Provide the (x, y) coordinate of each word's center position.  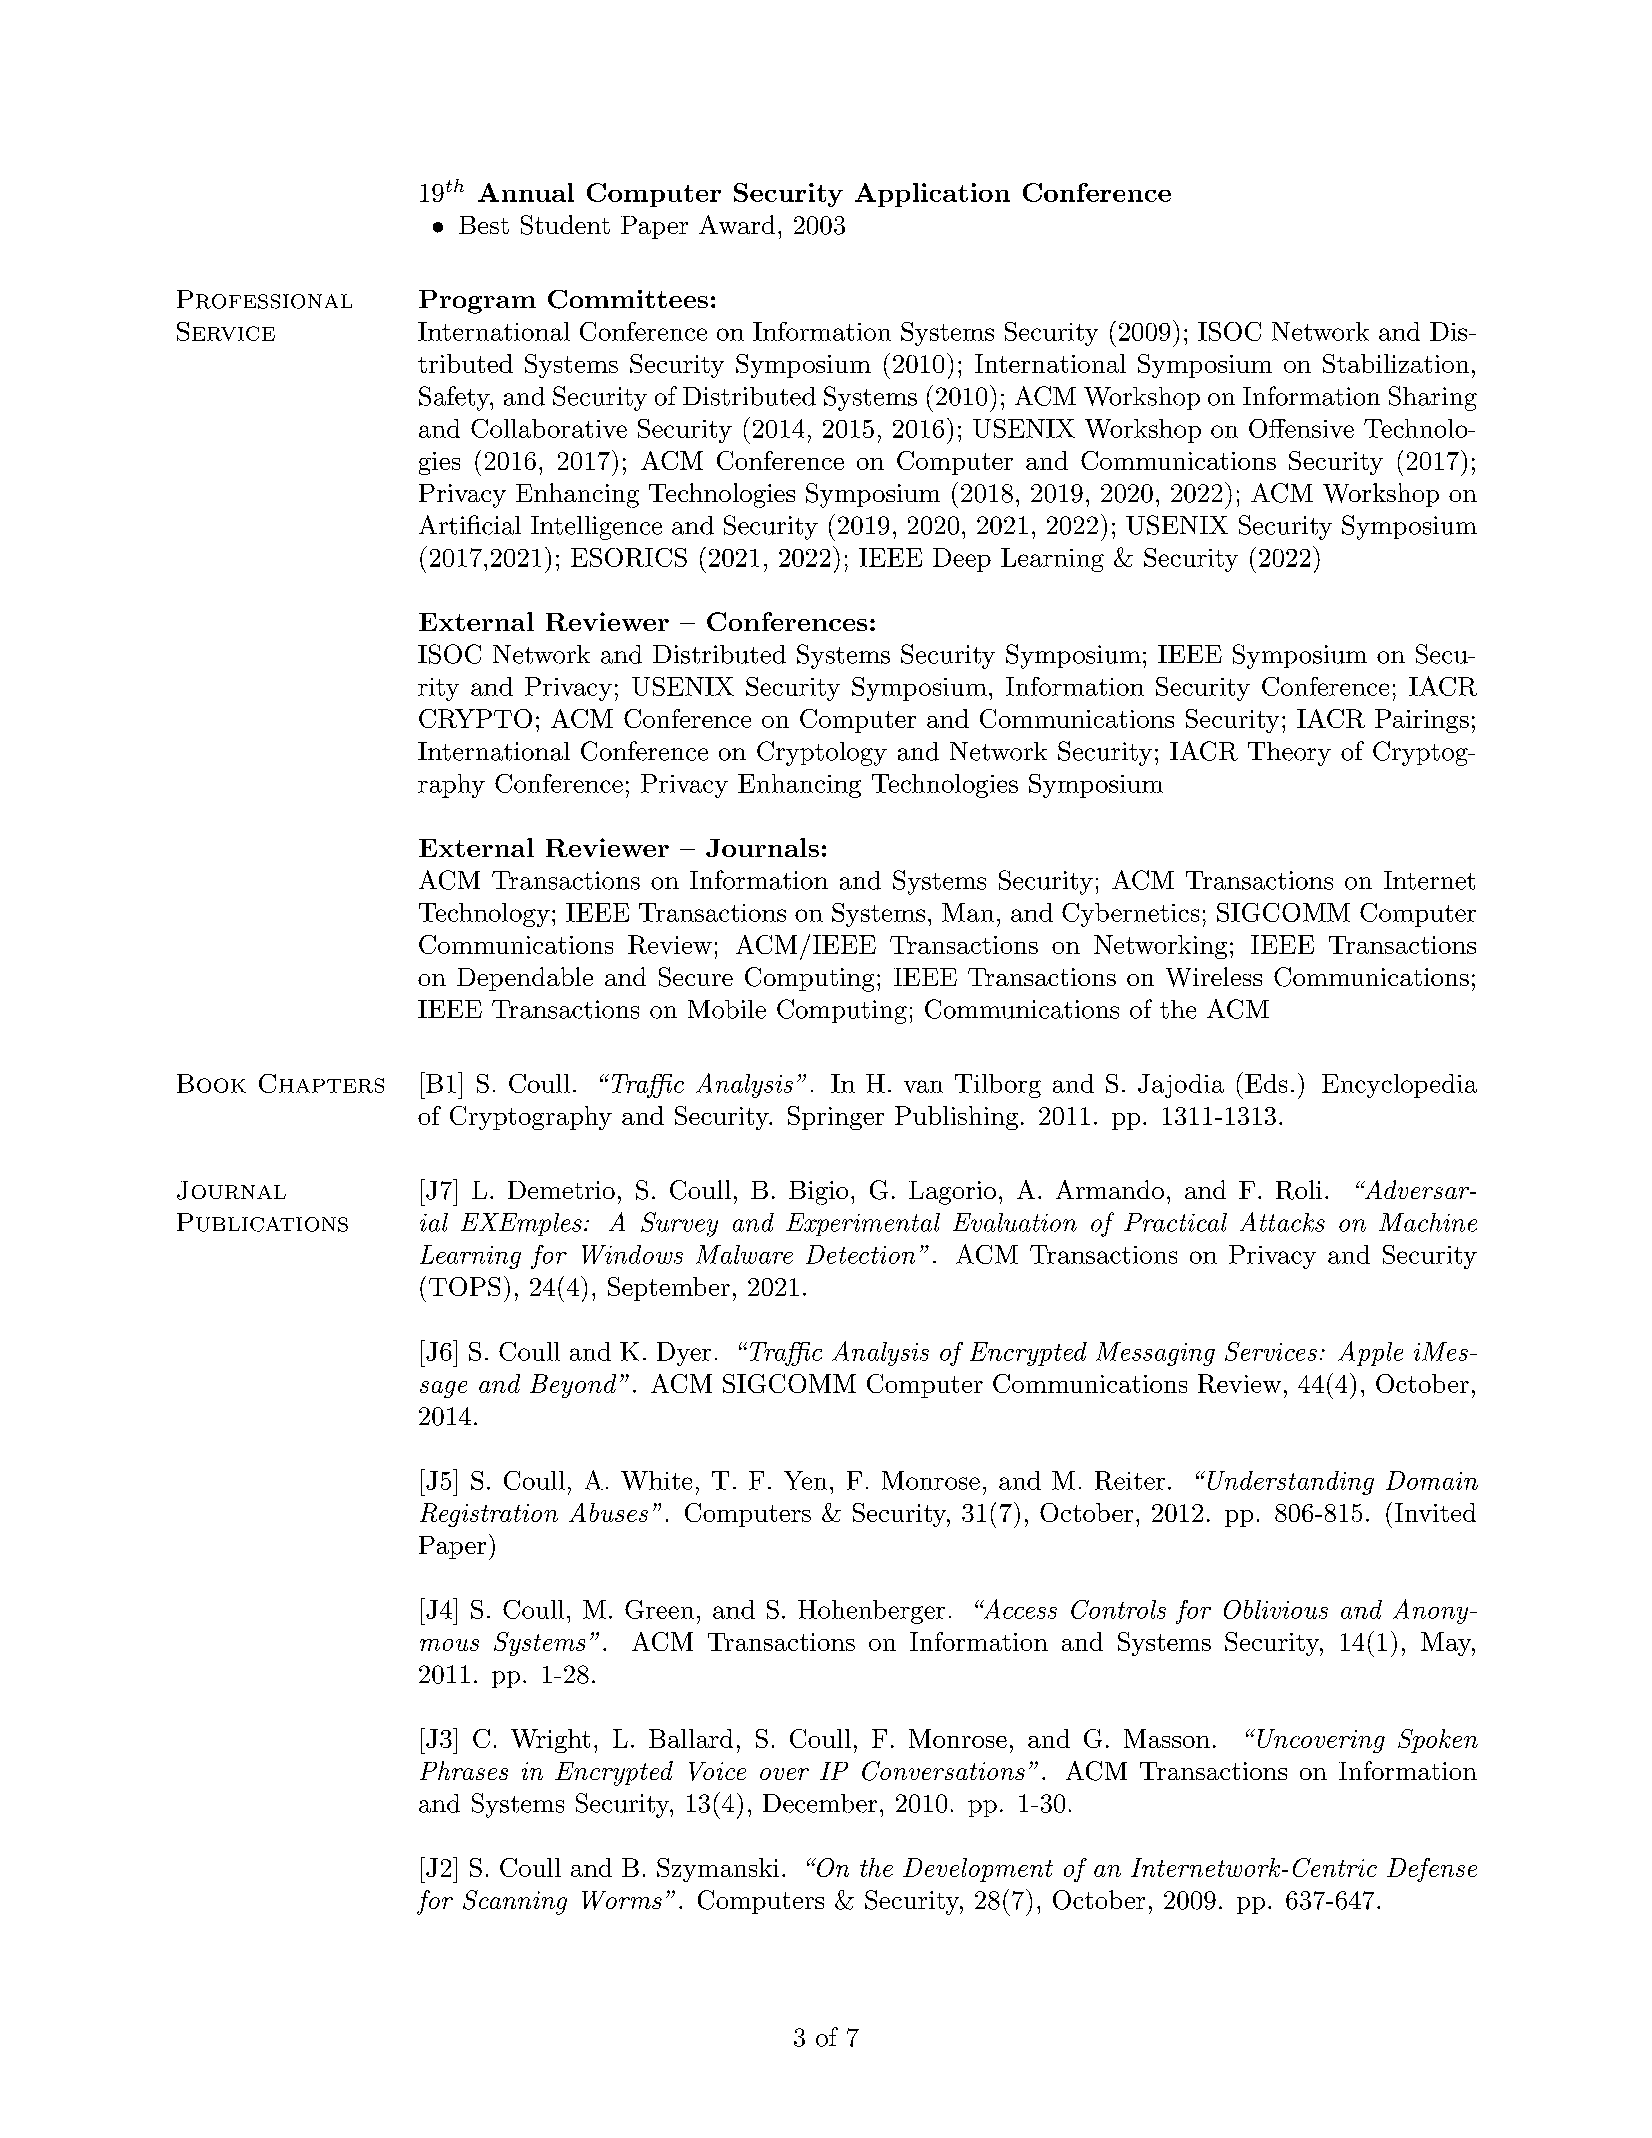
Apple (1370, 1353)
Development (978, 1870)
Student (565, 225)
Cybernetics (1130, 915)
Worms (622, 1900)
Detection (860, 1254)
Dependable (525, 979)
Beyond (573, 1386)
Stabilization (1396, 363)
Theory (1289, 754)
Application (932, 195)
